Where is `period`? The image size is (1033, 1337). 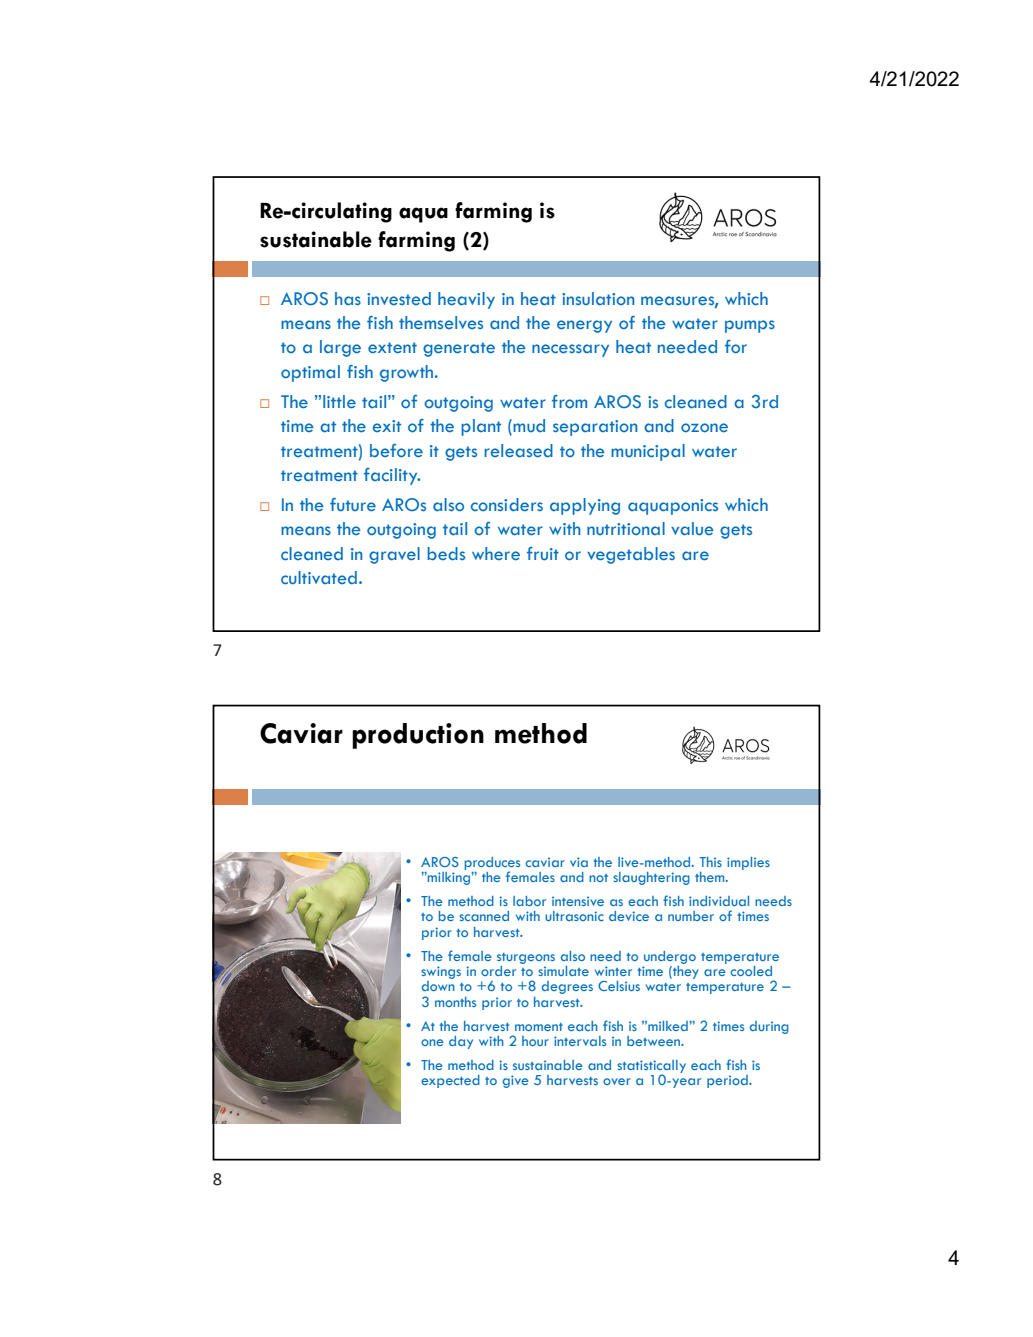
period is located at coordinates (728, 1081).
